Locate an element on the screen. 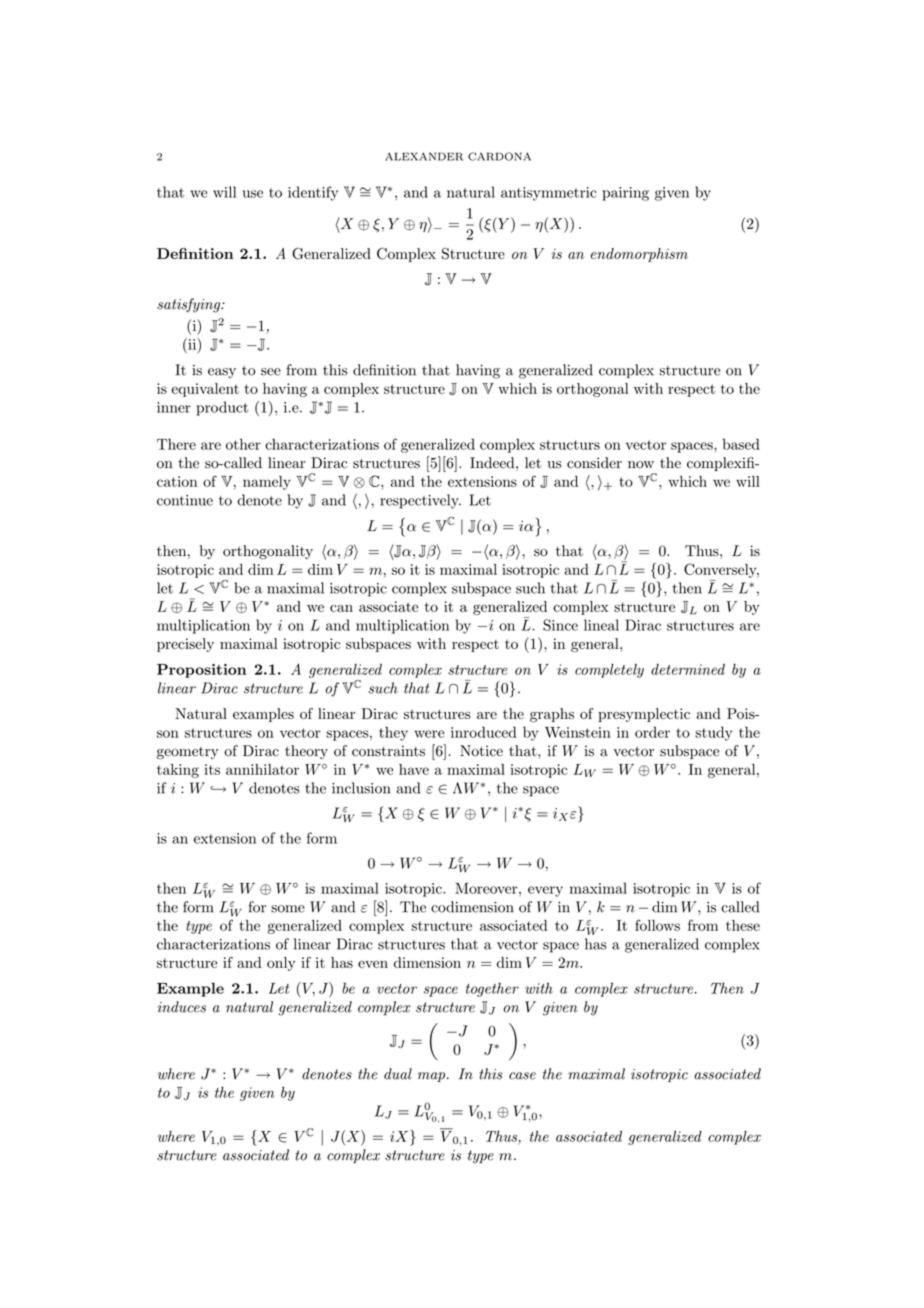  pairing is located at coordinates (625, 194).
